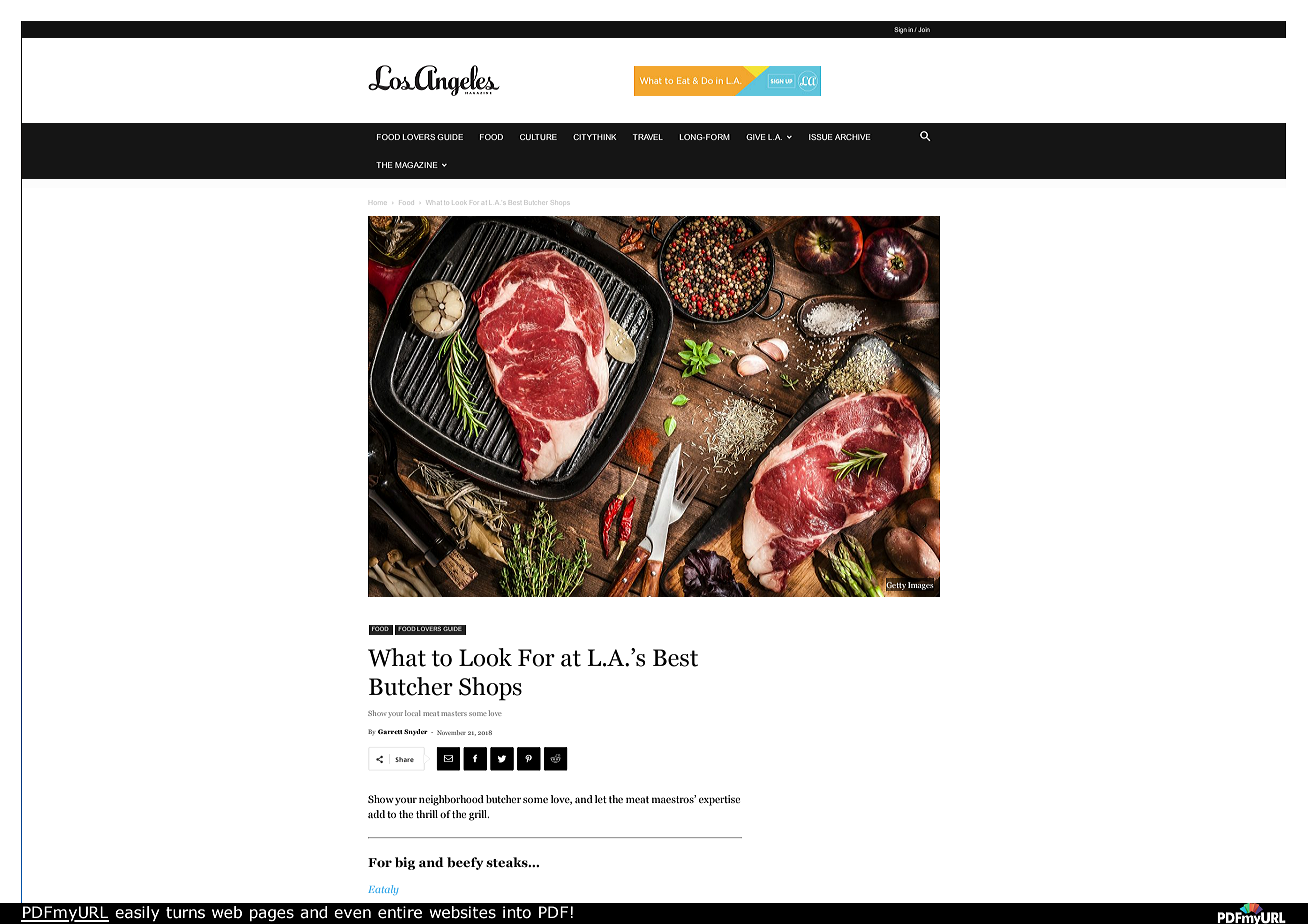  I want to click on Sign, so click(900, 30).
